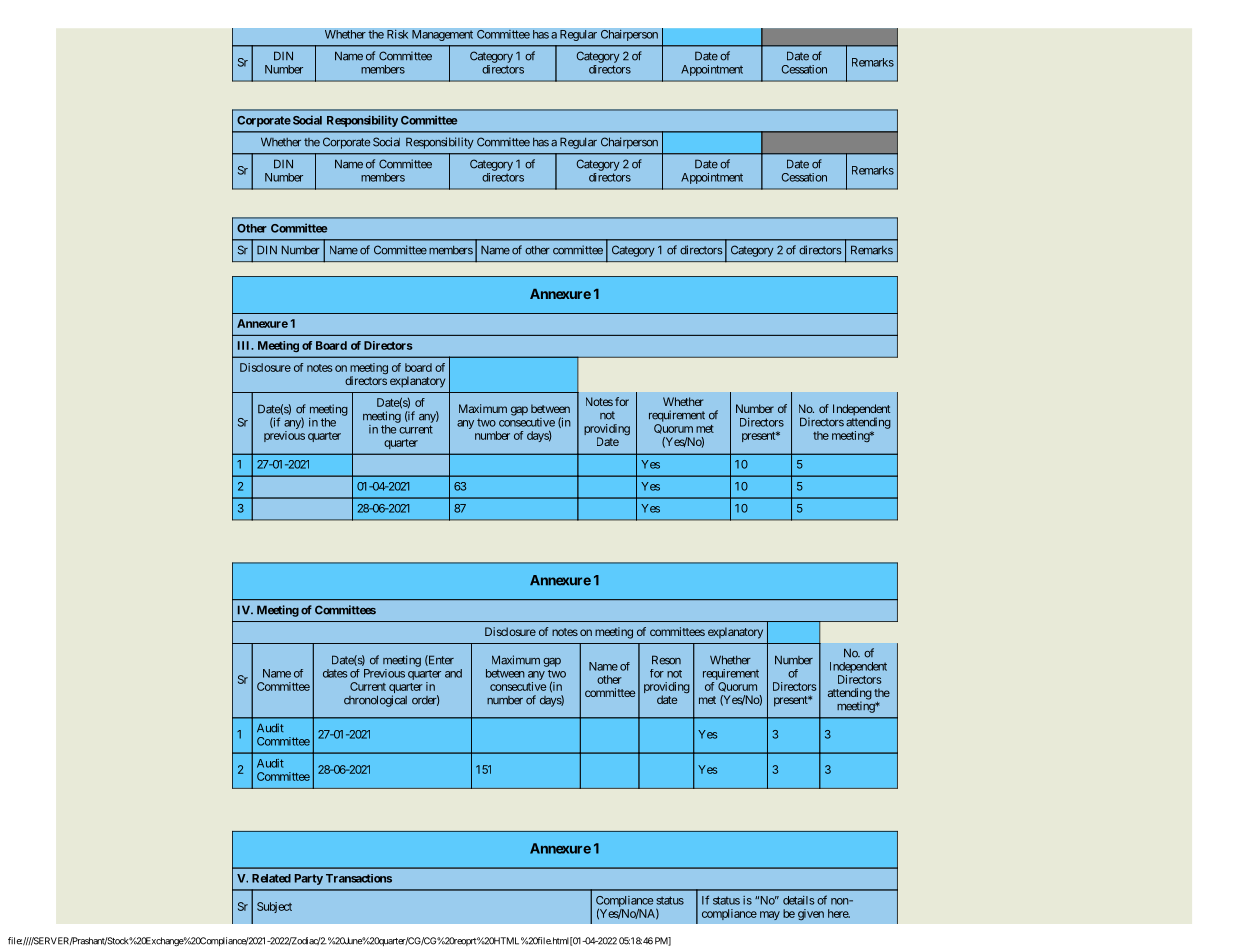 The height and width of the screenshot is (952, 1233). I want to click on Risk, so click(398, 34).
